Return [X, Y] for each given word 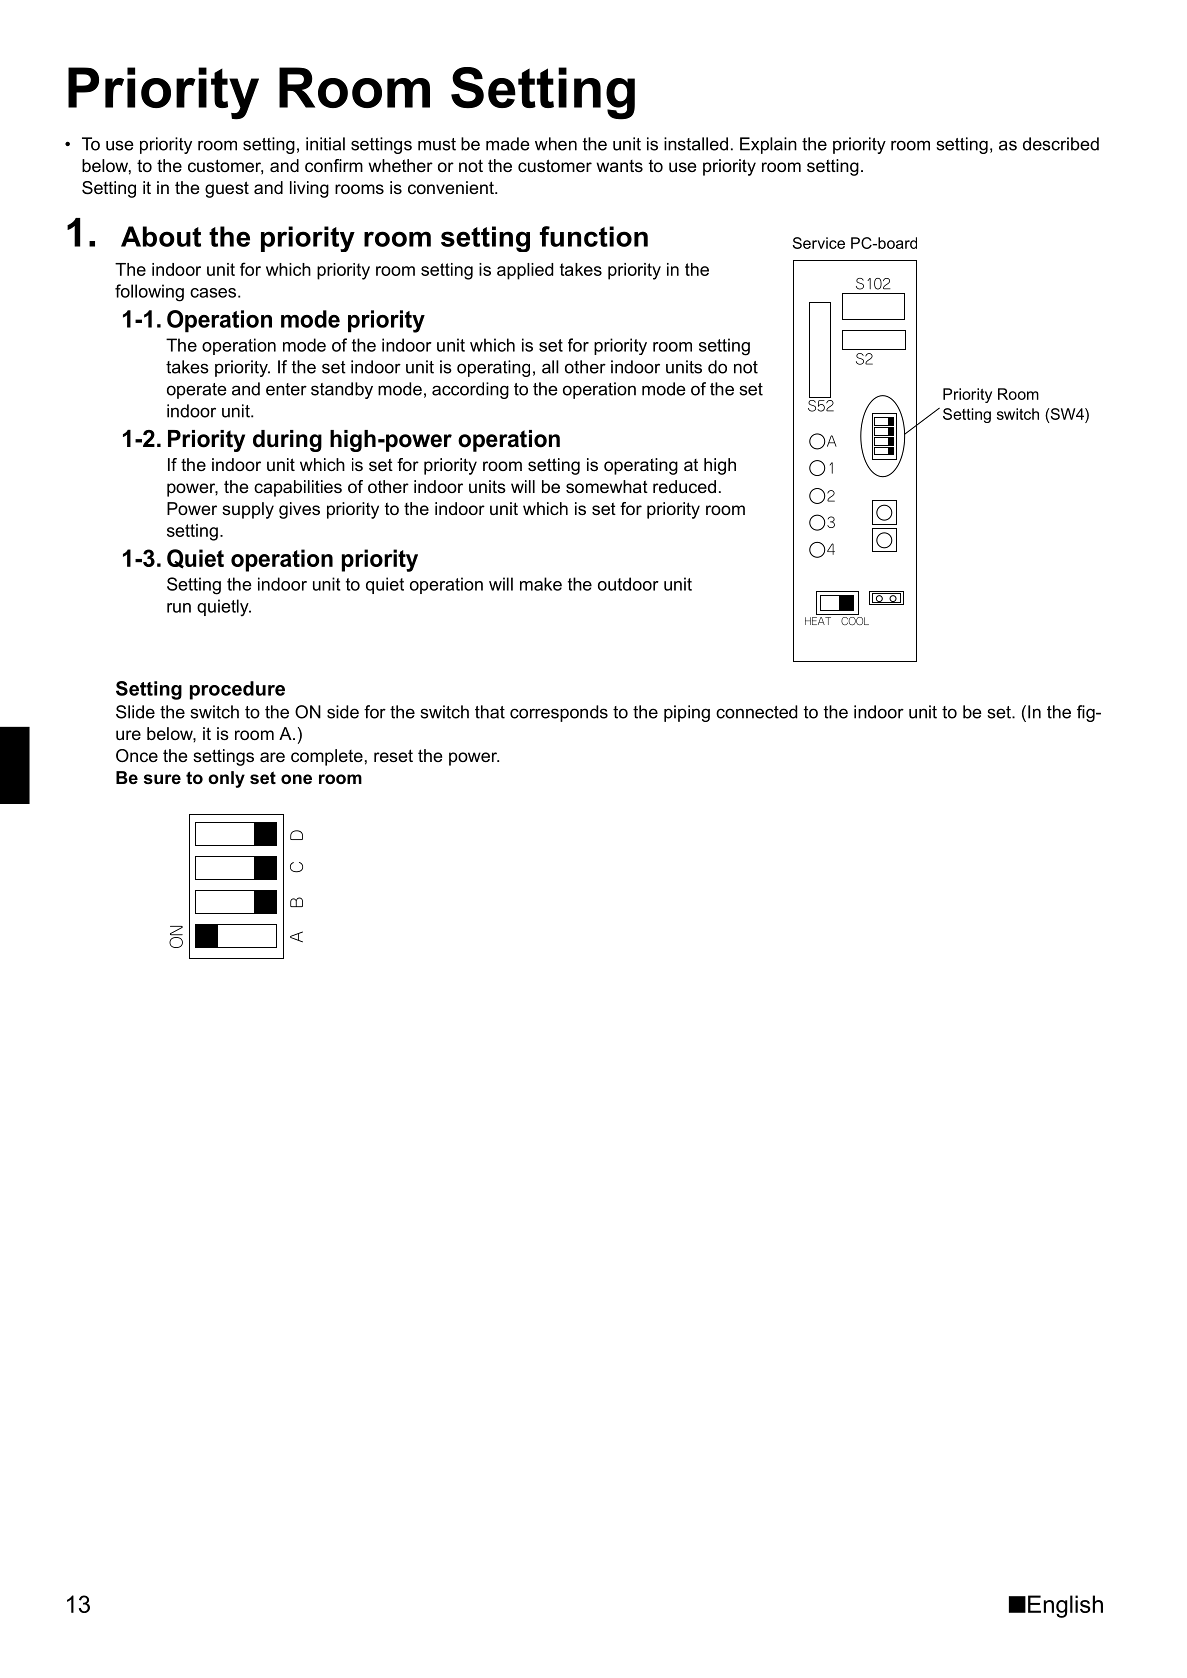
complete [327, 757]
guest [227, 189]
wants [619, 166]
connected [756, 712]
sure [162, 779]
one [296, 779]
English [1065, 1606]
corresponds [559, 713]
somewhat [607, 486]
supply [248, 510]
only [226, 779]
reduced [684, 486]
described [1061, 144]
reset [393, 755]
